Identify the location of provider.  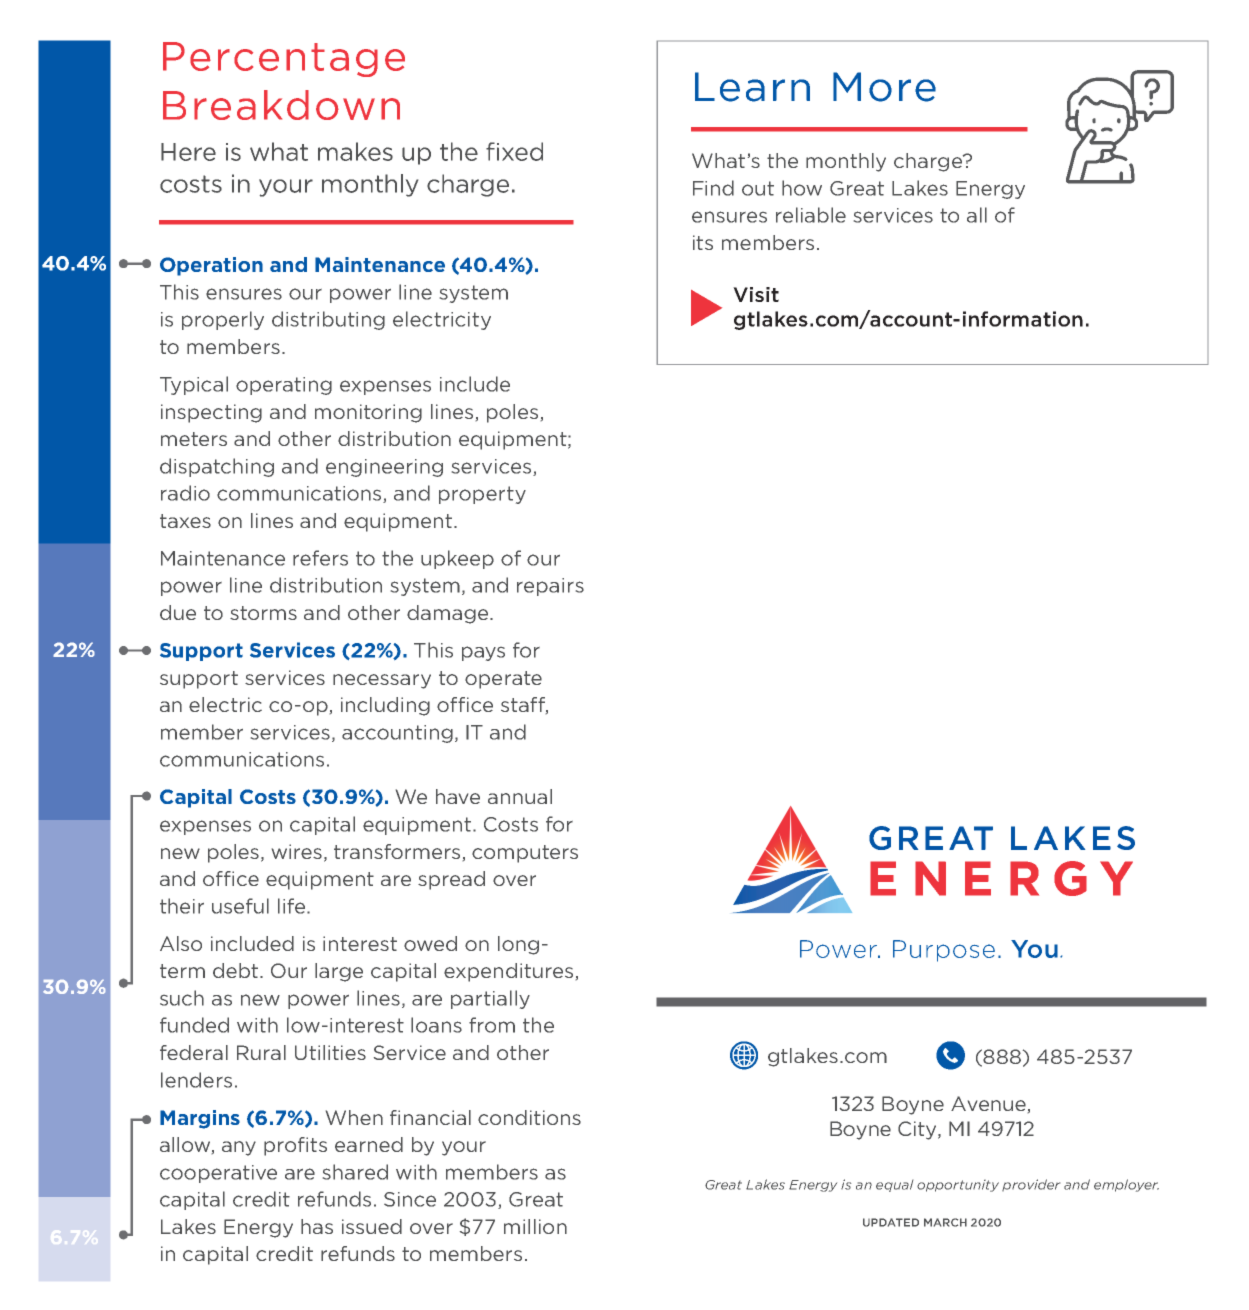
(1031, 1185).
